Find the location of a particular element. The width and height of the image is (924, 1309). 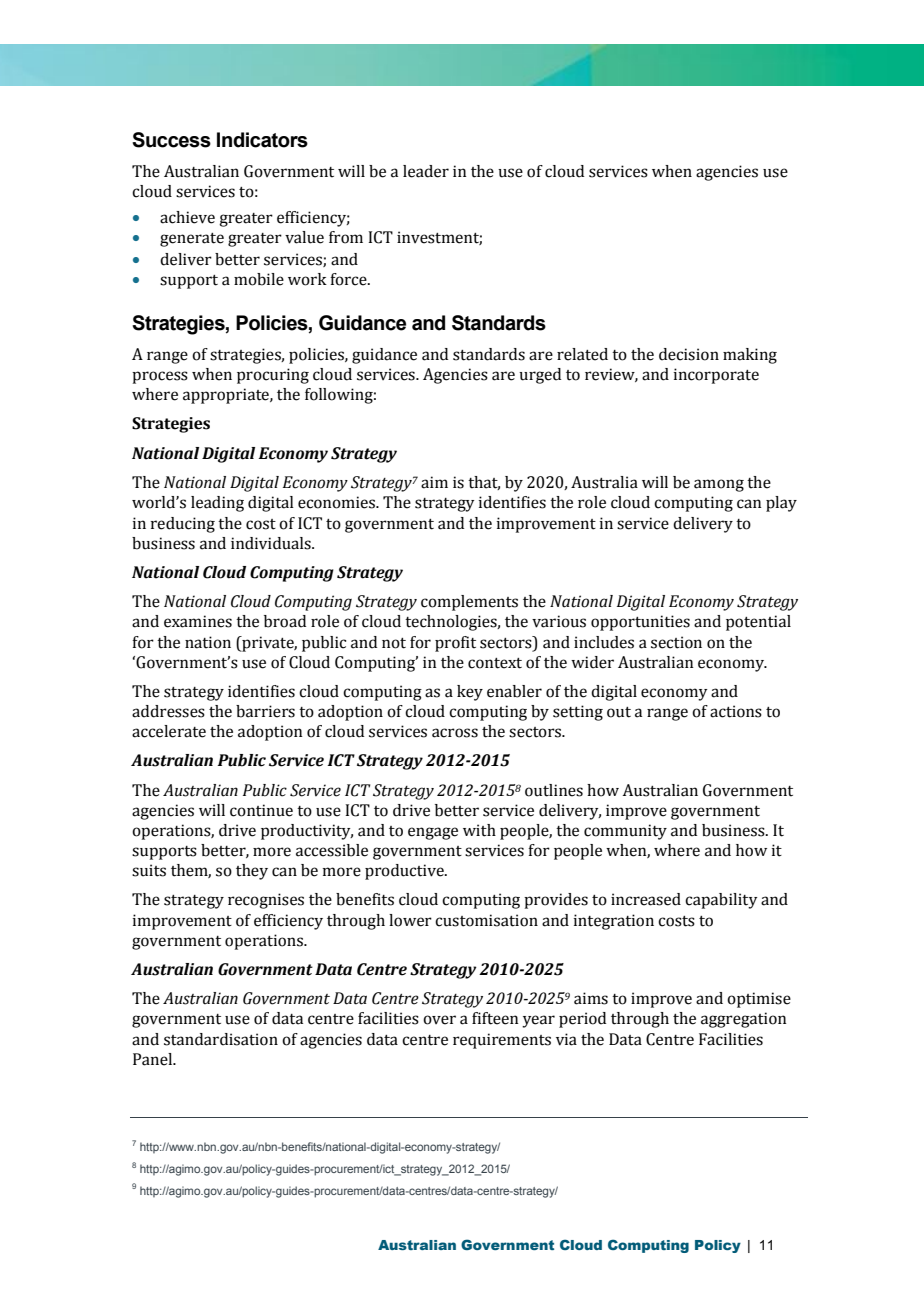

Indicators is located at coordinates (262, 140).
